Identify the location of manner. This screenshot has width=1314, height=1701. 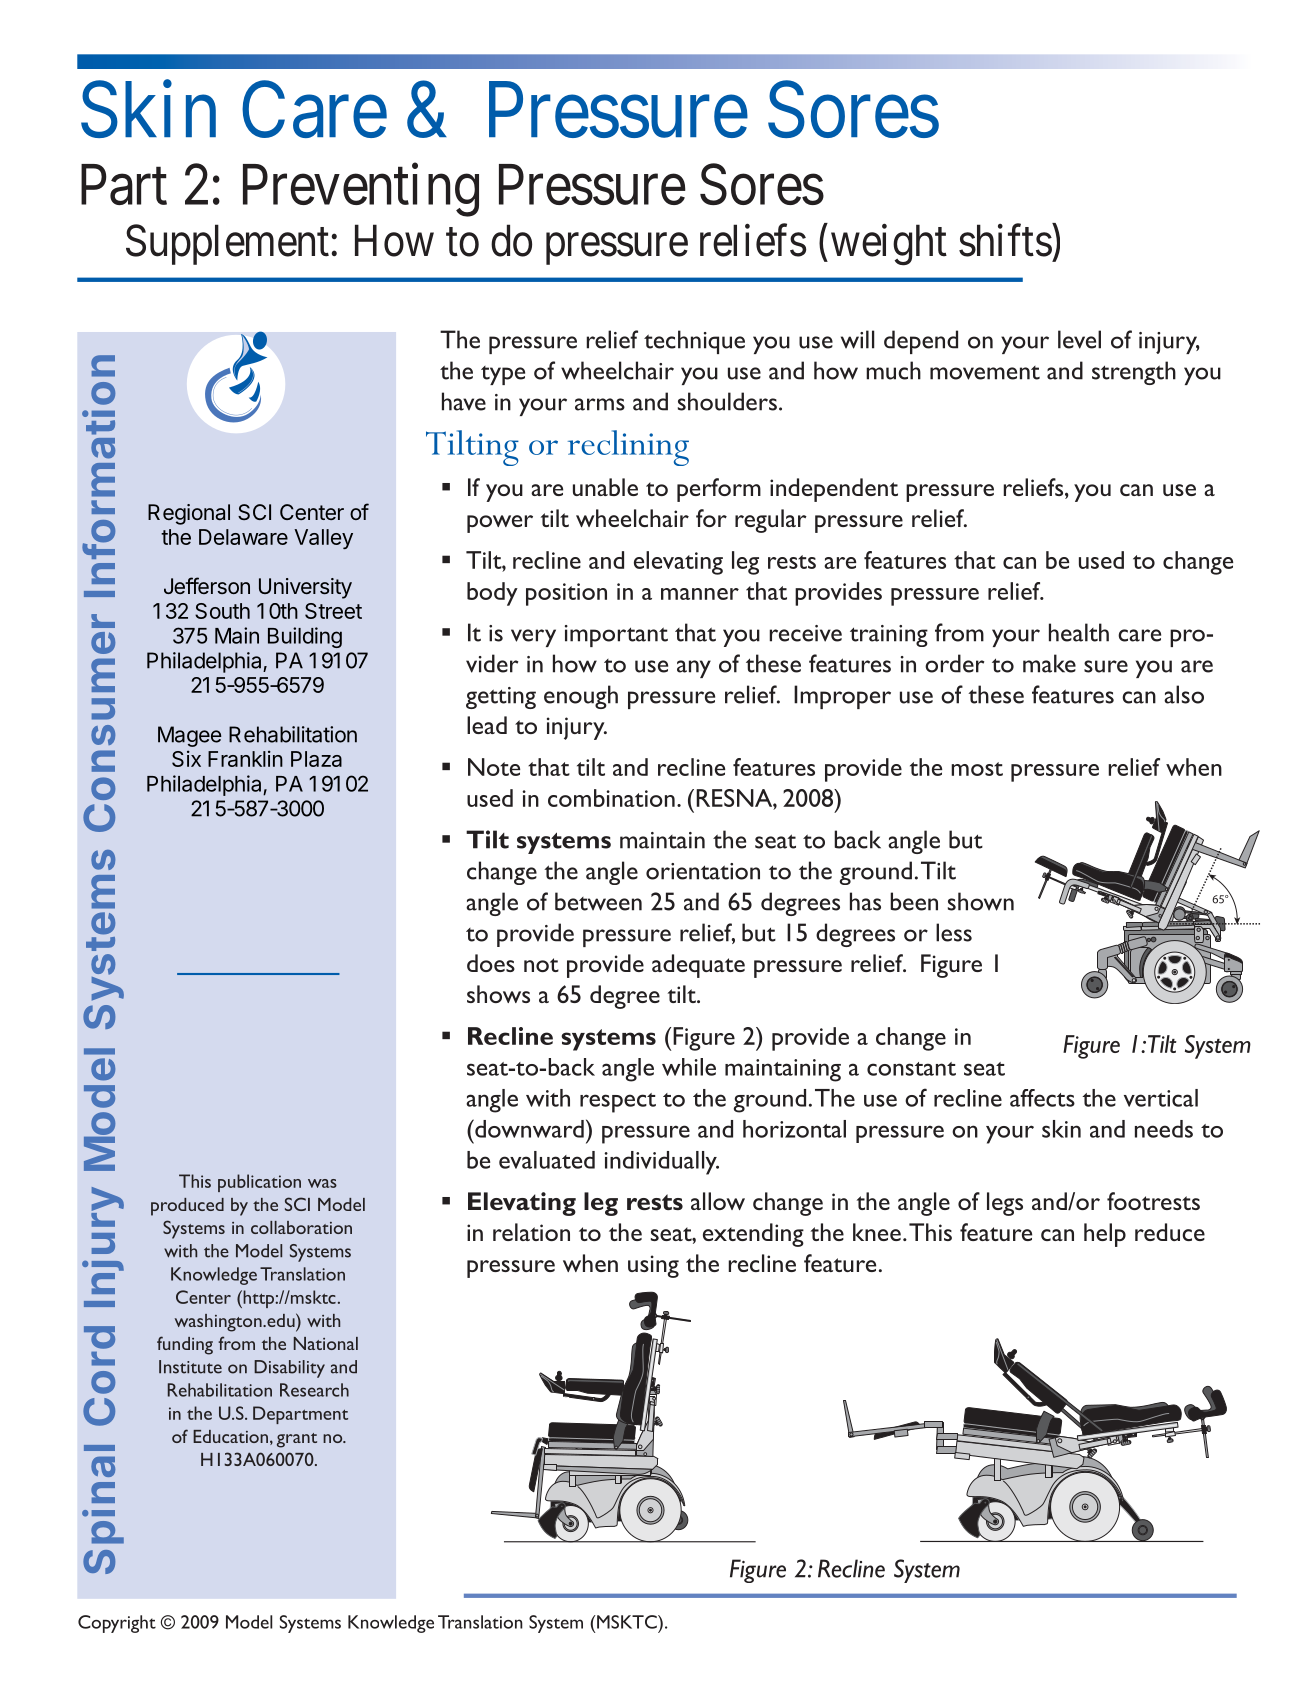
(700, 594).
